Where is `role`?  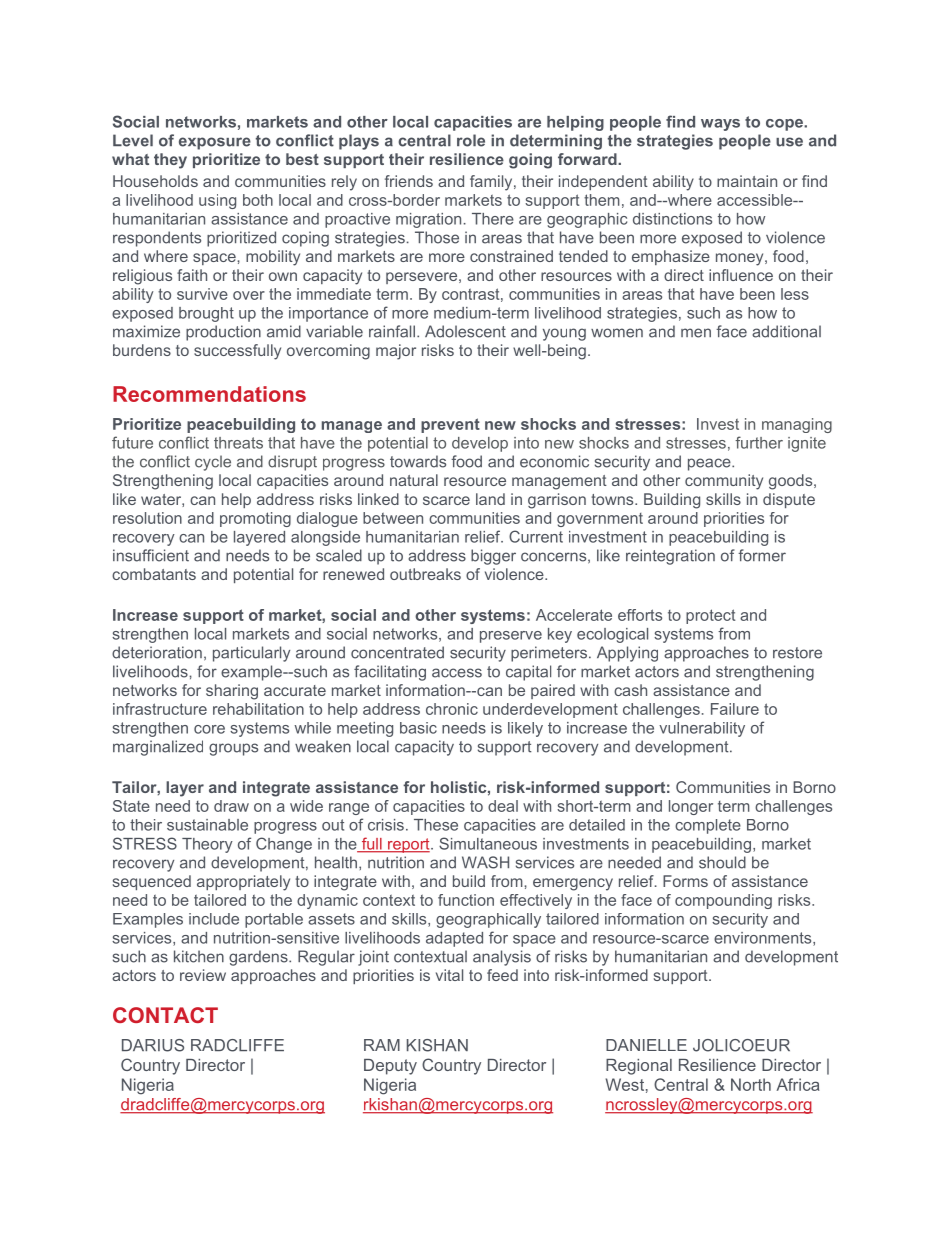 role is located at coordinates (471, 140).
